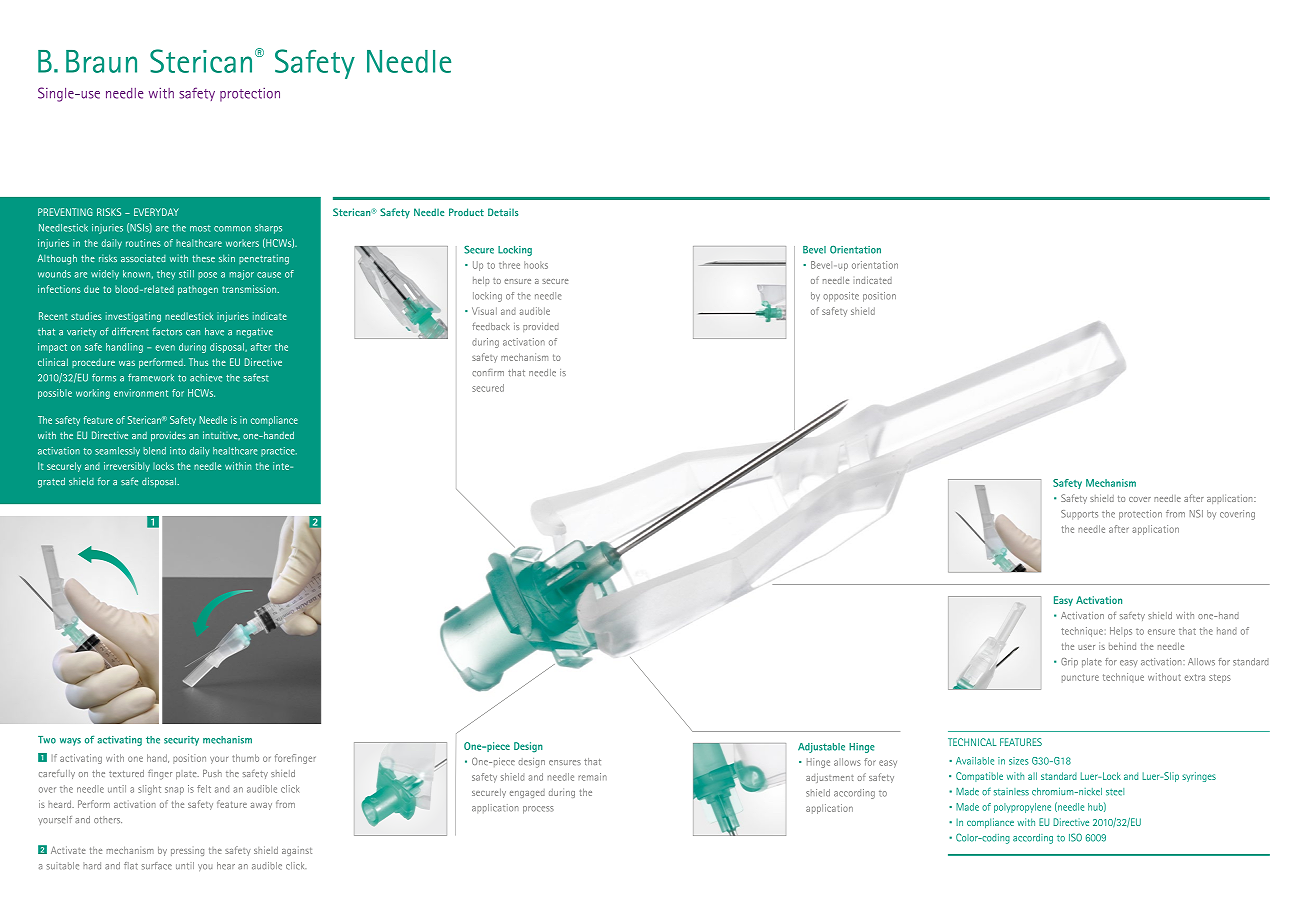  Describe the element at coordinates (101, 61) in the screenshot. I see `Braun` at that location.
